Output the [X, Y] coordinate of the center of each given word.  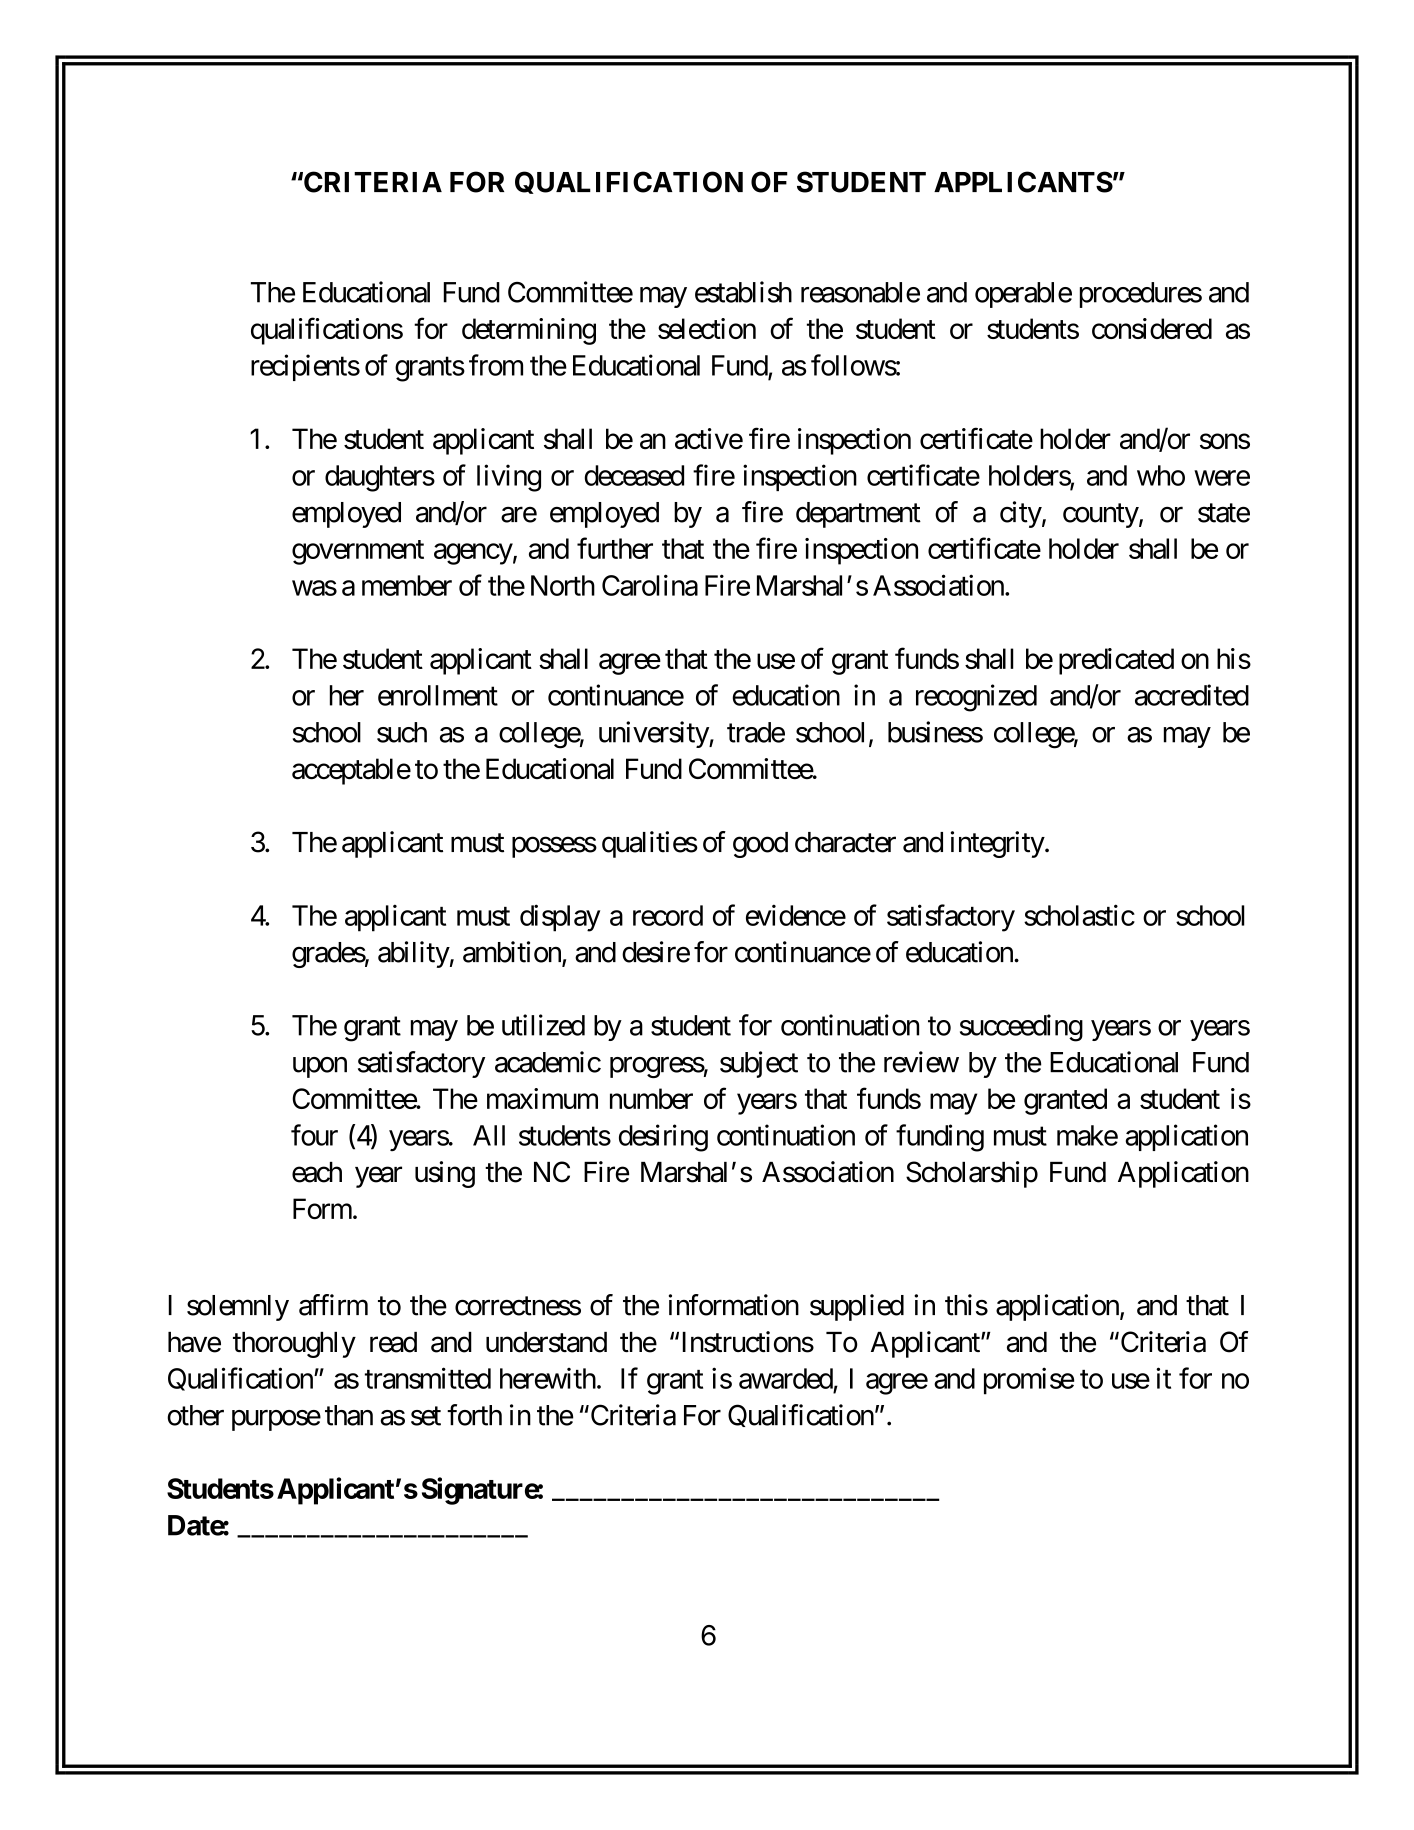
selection [707, 328]
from [496, 365]
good [760, 845]
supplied [857, 1307]
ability [414, 954]
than [349, 1415]
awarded [786, 1378]
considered [1152, 328]
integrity [998, 844]
